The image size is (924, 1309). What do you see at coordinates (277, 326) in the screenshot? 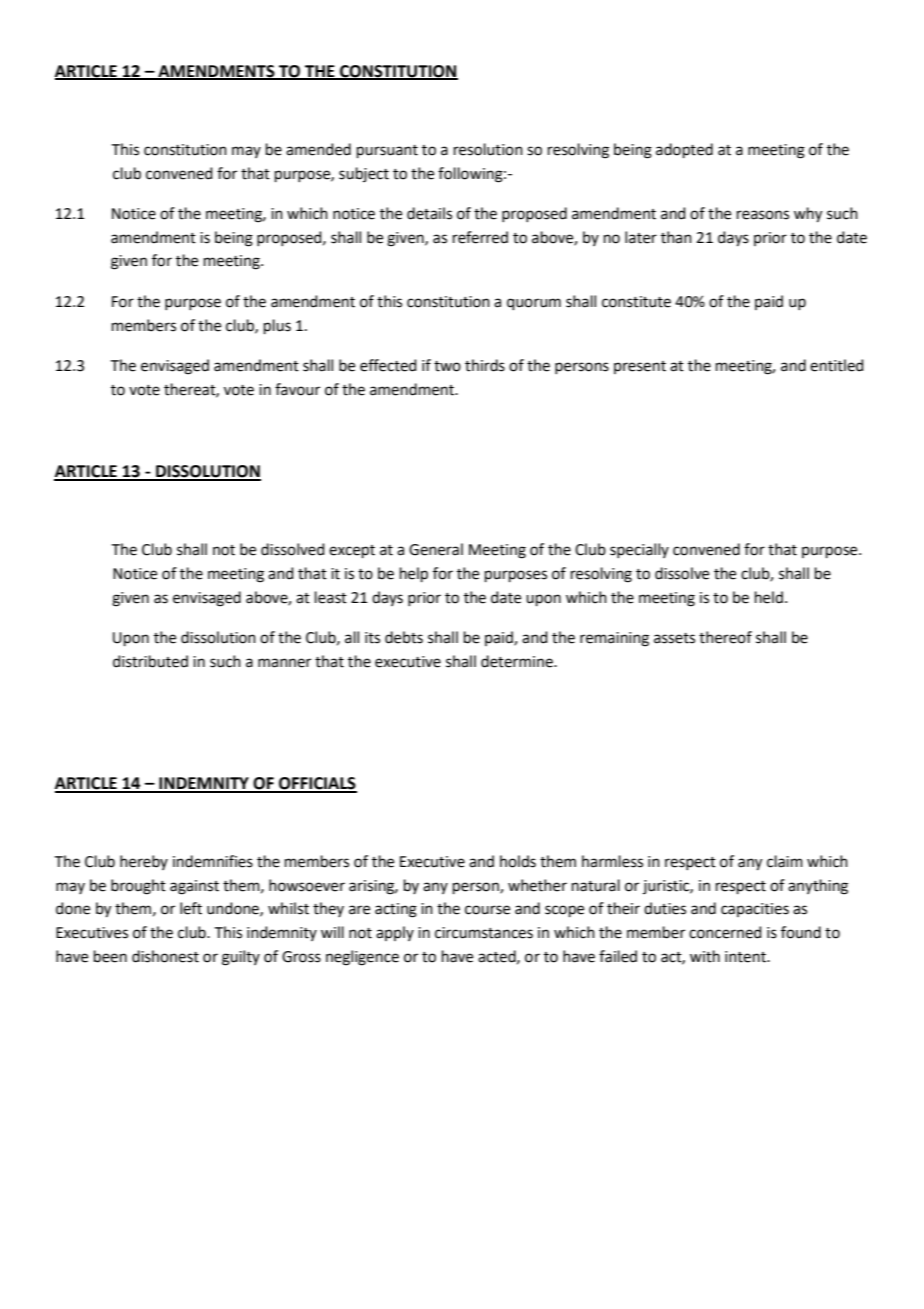
I see `plus` at bounding box center [277, 326].
